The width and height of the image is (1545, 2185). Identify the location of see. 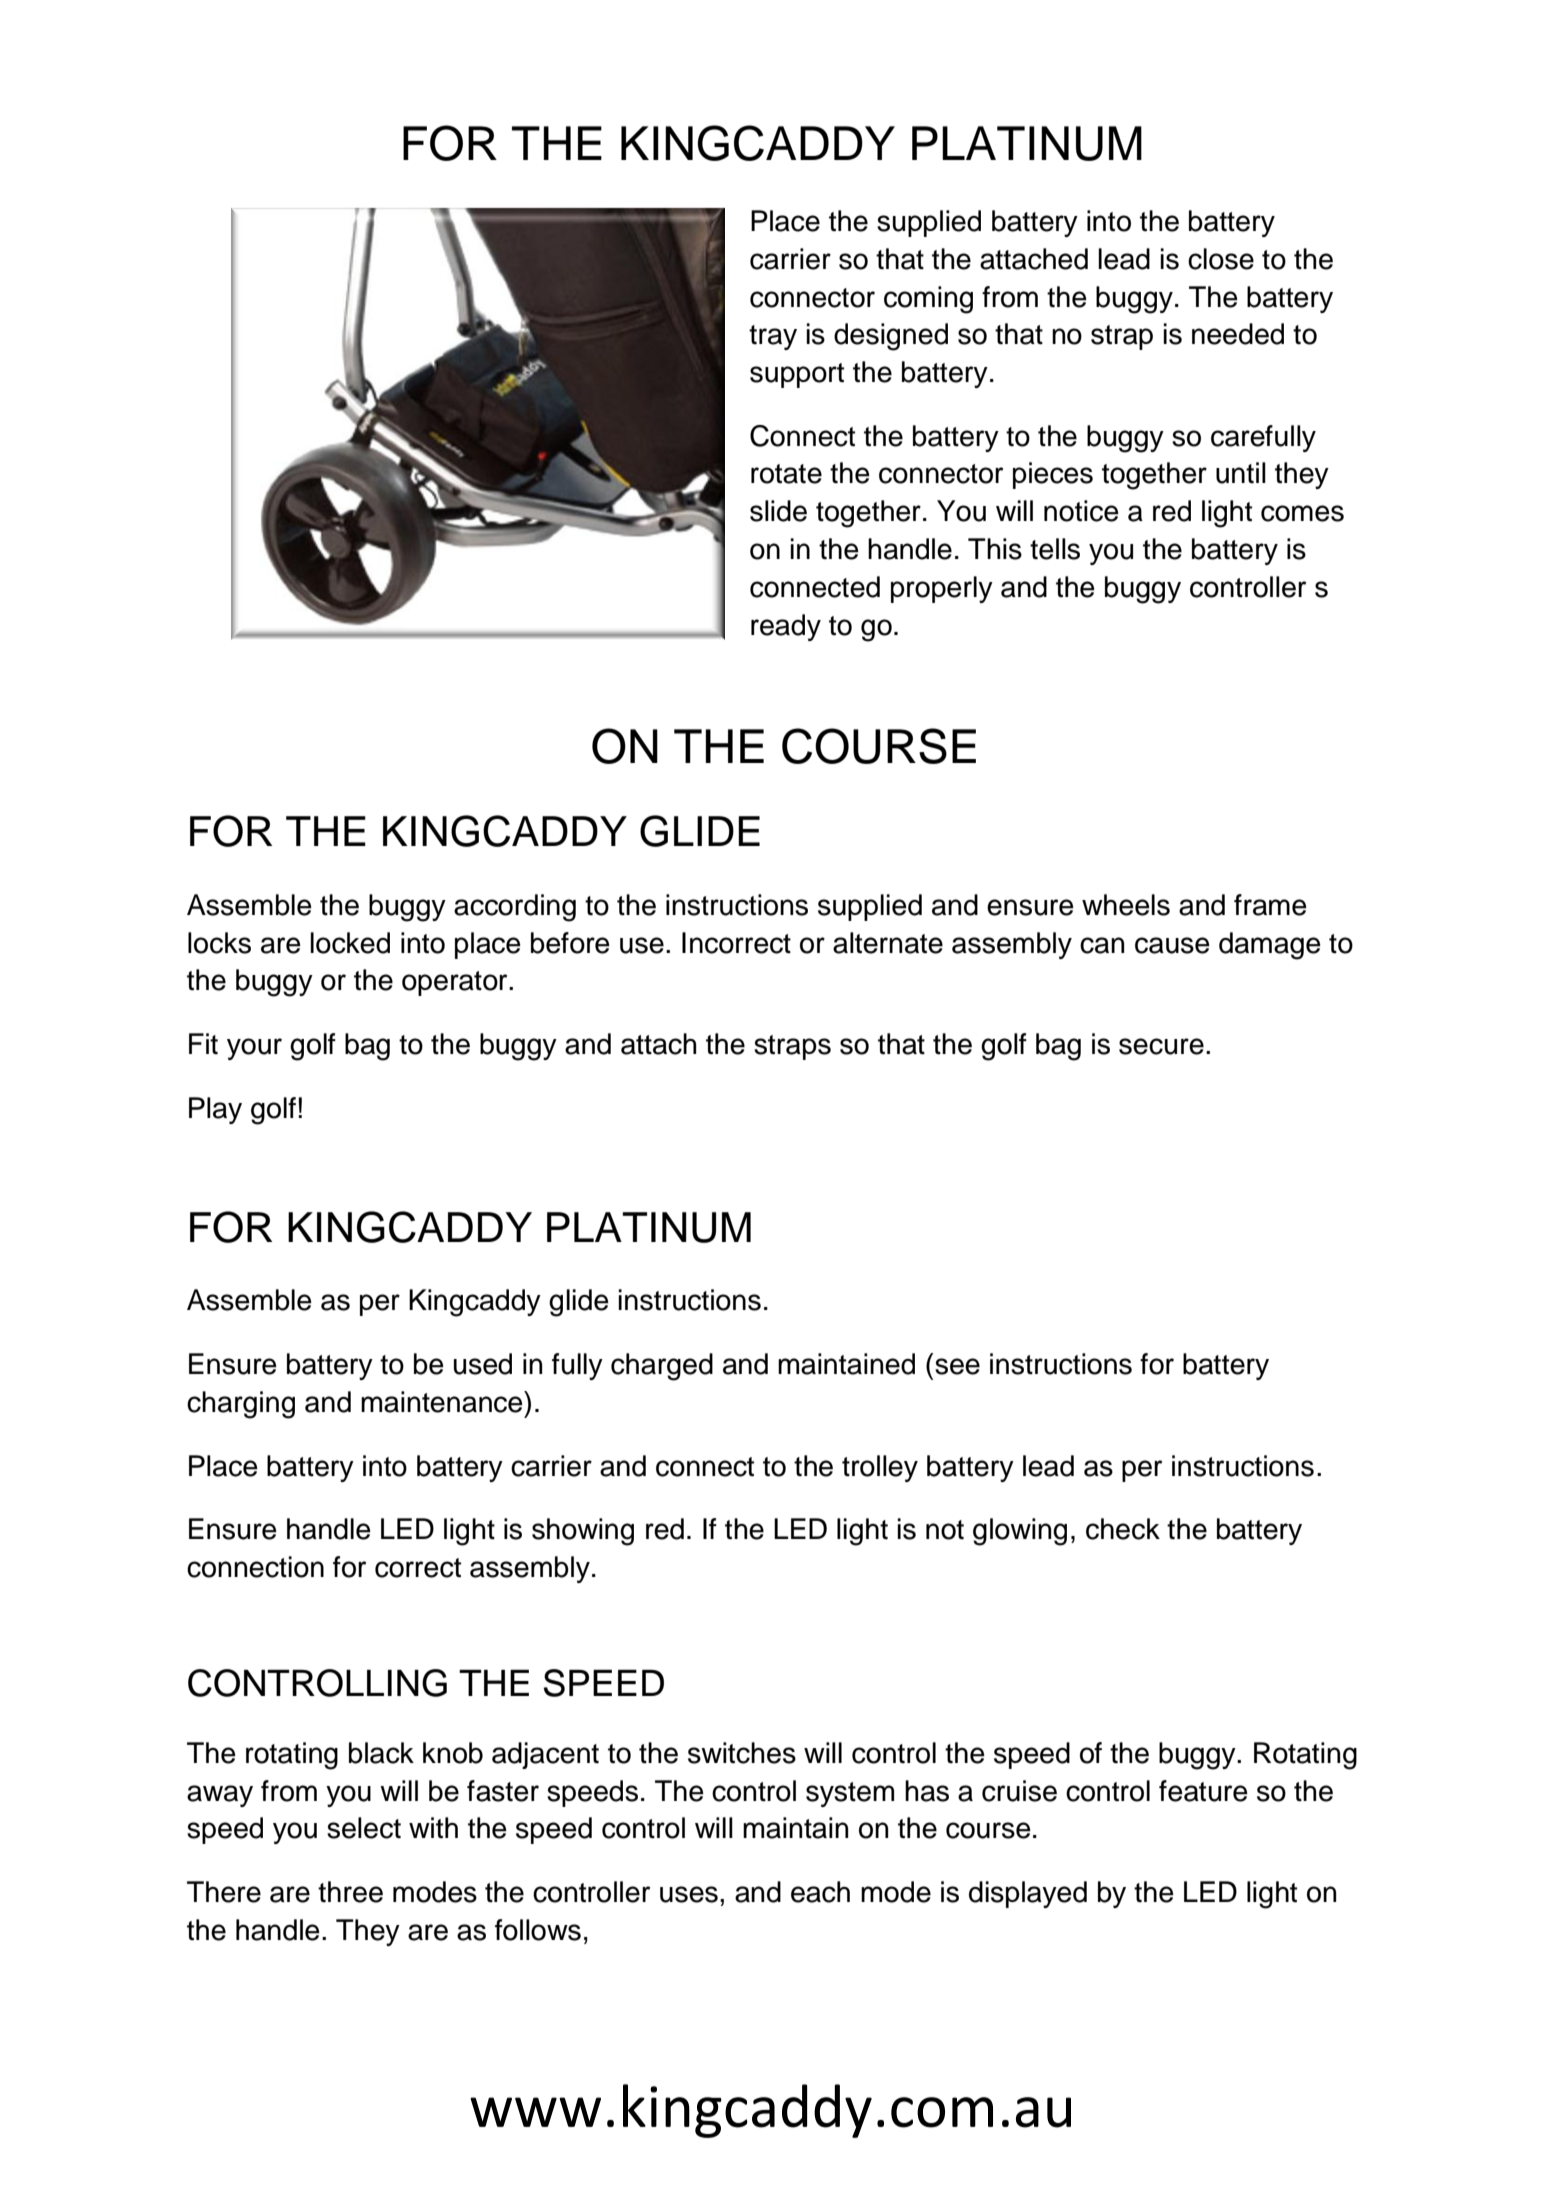
(957, 1366).
